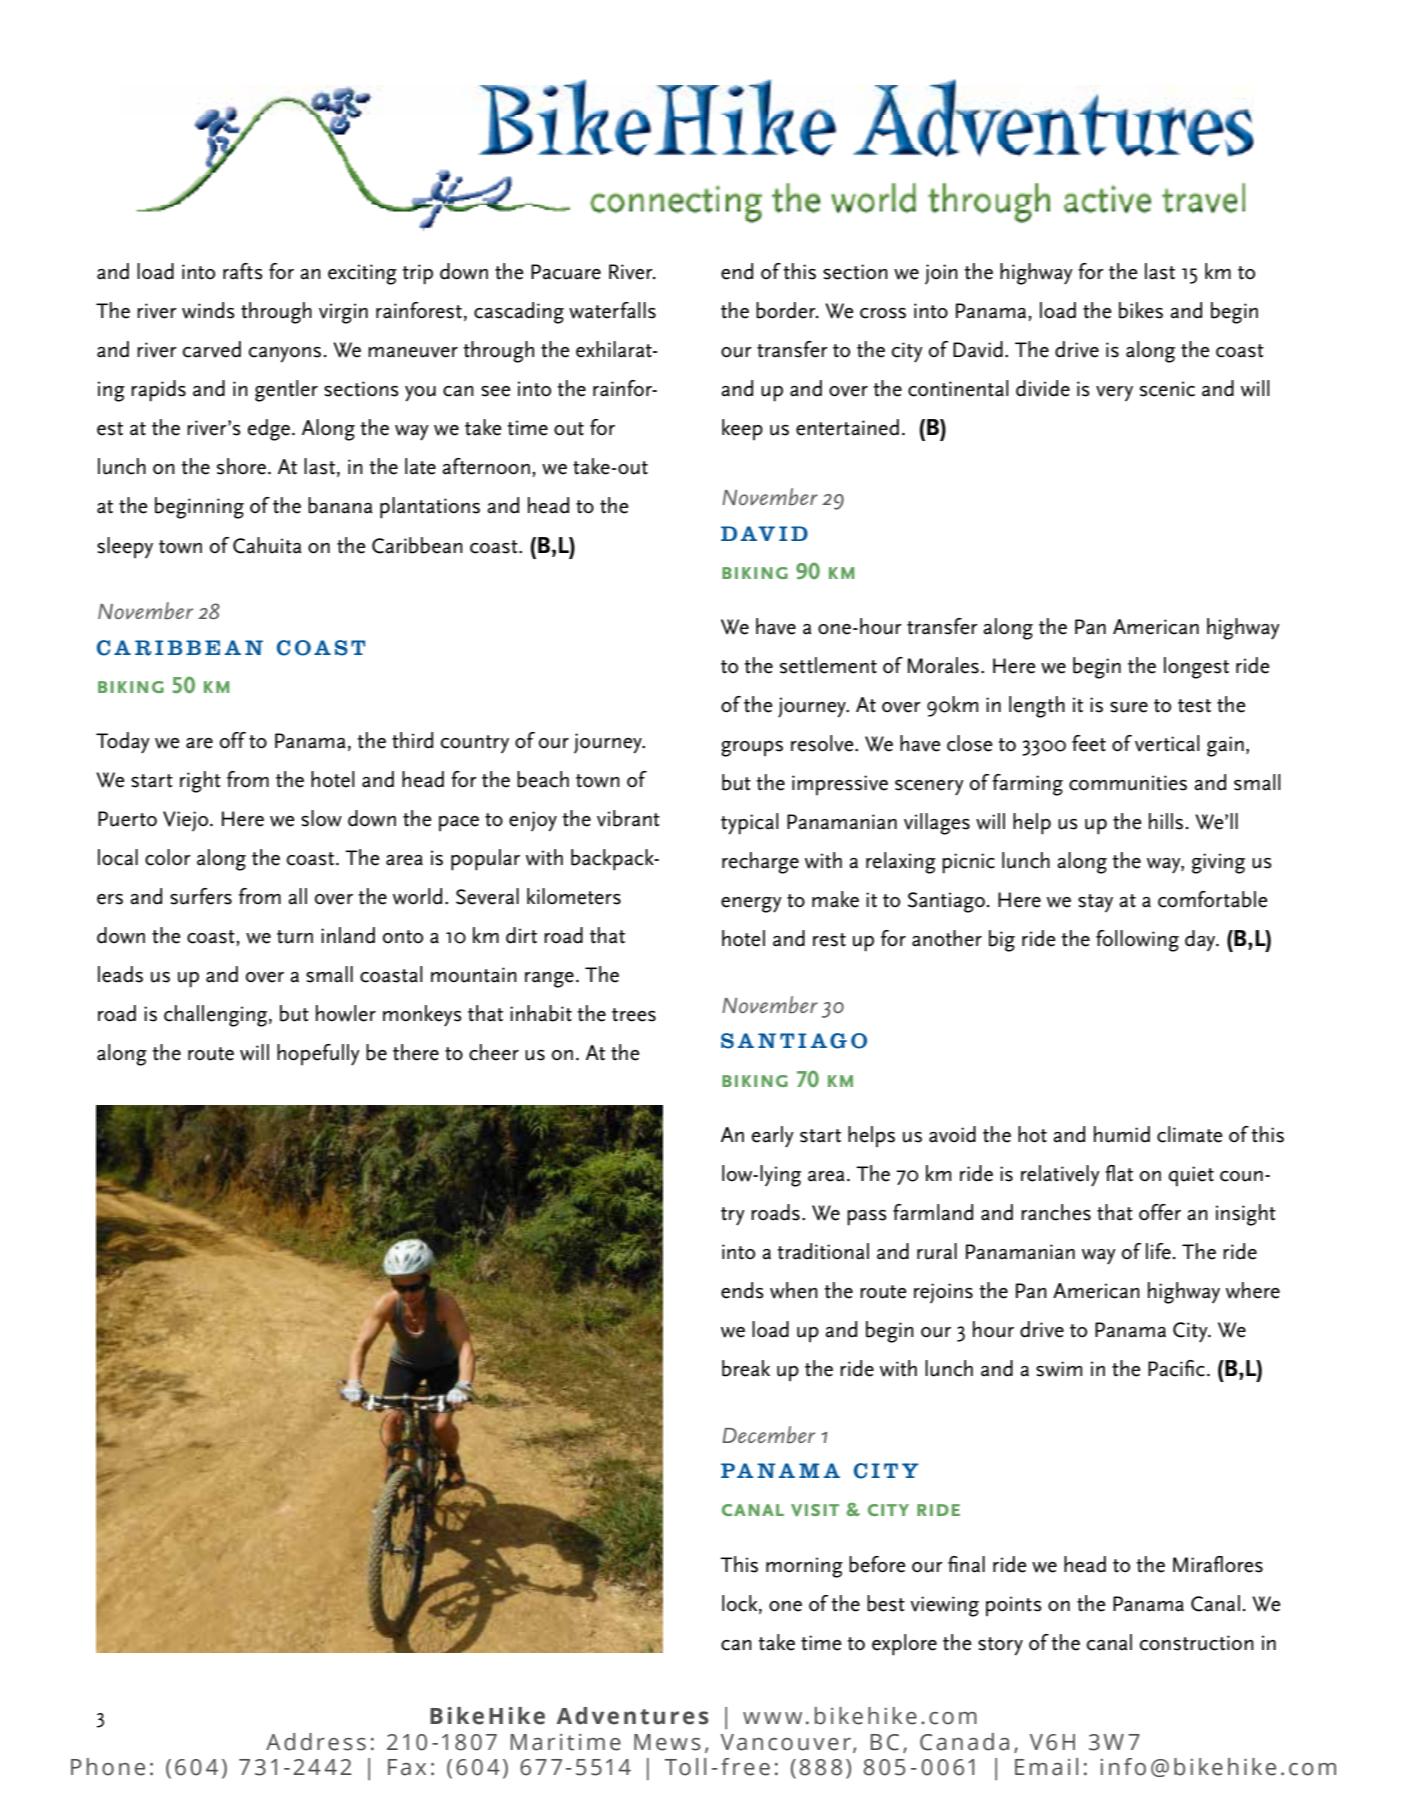 This document has width=1407, height=1820. What do you see at coordinates (752, 749) in the document?
I see `groups` at bounding box center [752, 749].
